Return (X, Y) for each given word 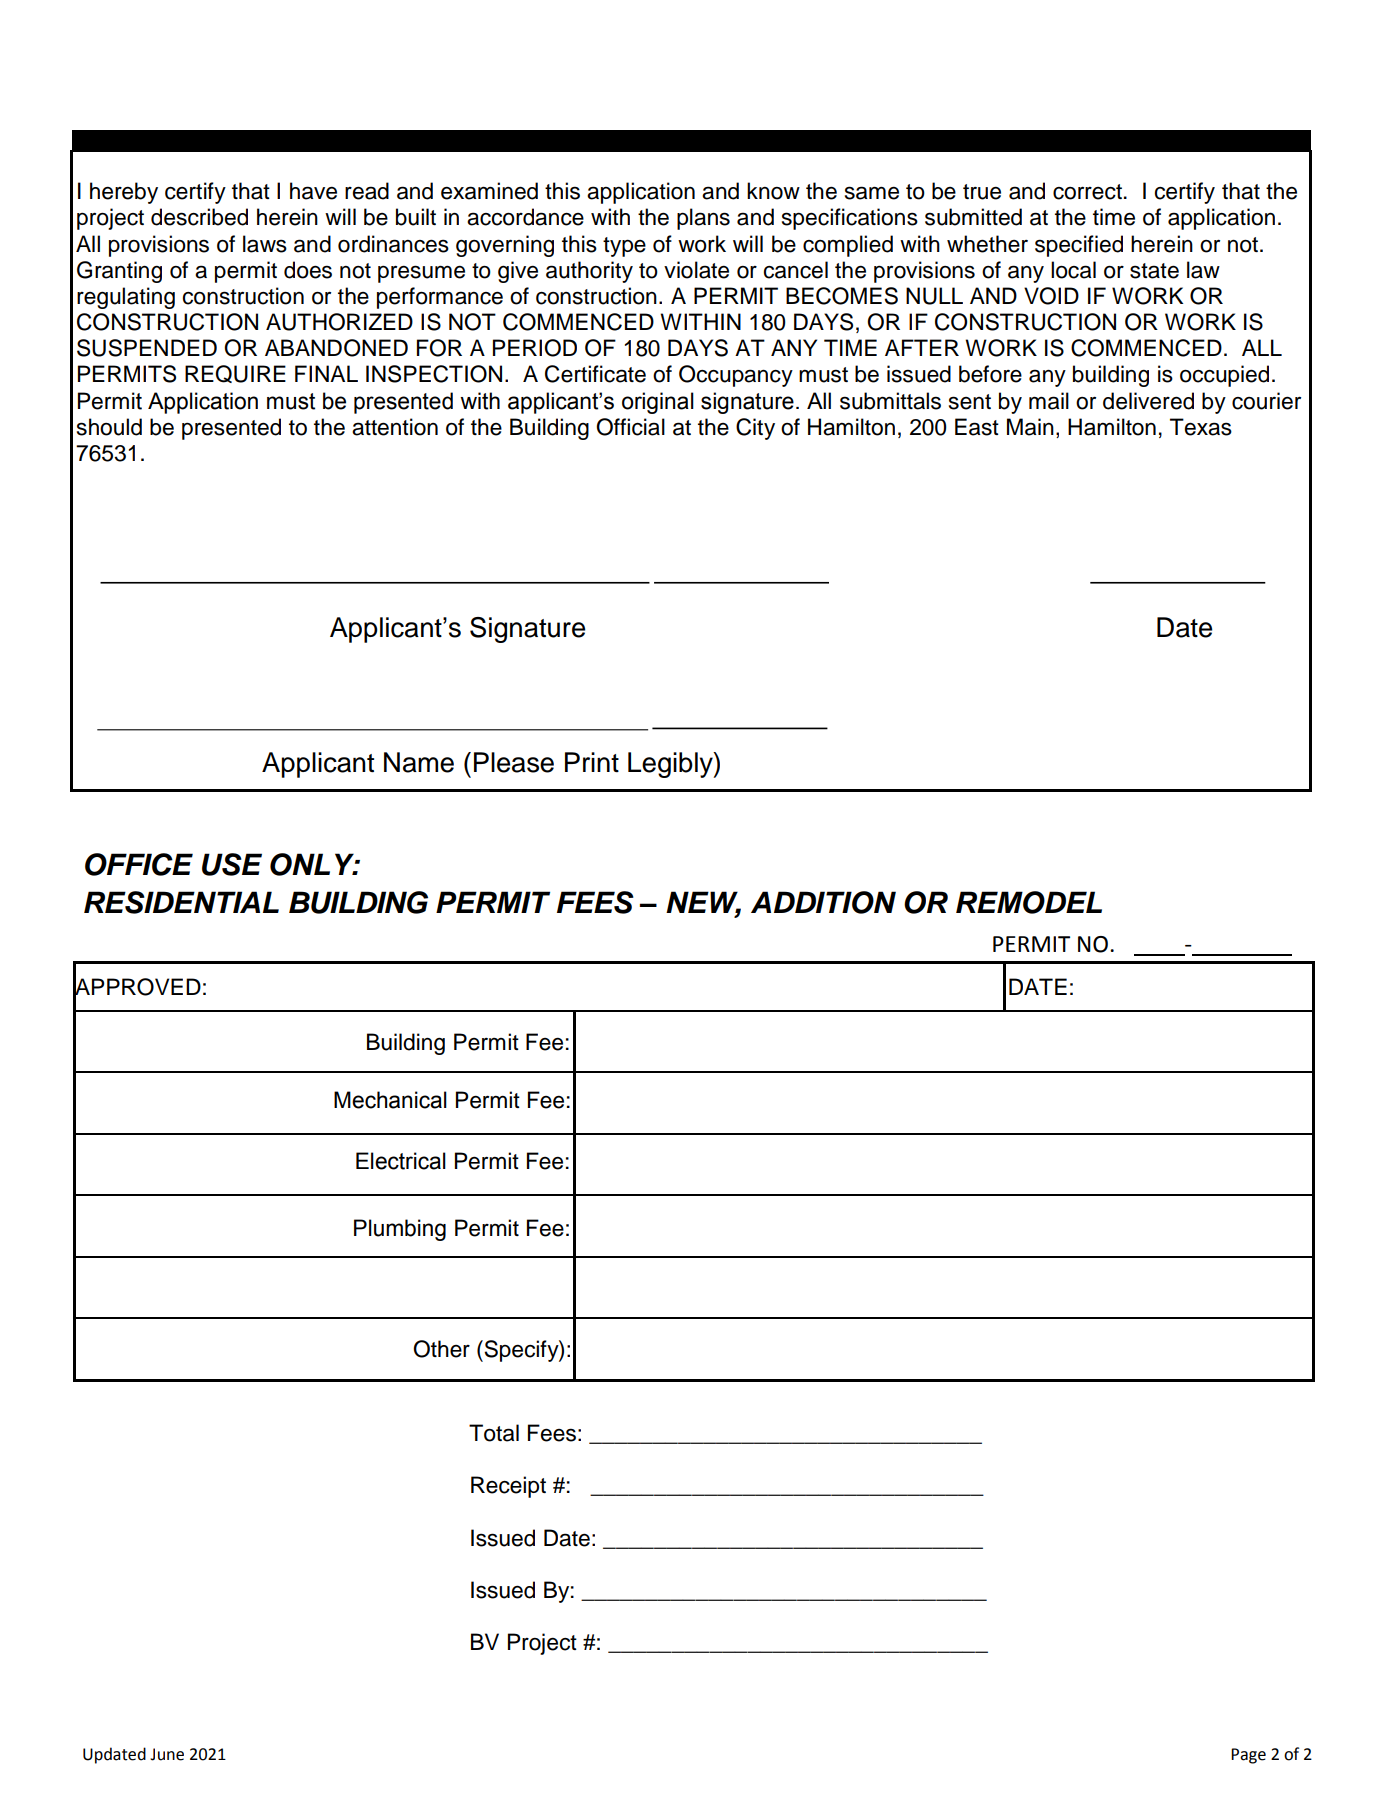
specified (1079, 246)
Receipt (508, 1487)
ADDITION (823, 902)
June (167, 1754)
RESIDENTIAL (181, 902)
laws (265, 244)
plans (703, 219)
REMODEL (1029, 902)
